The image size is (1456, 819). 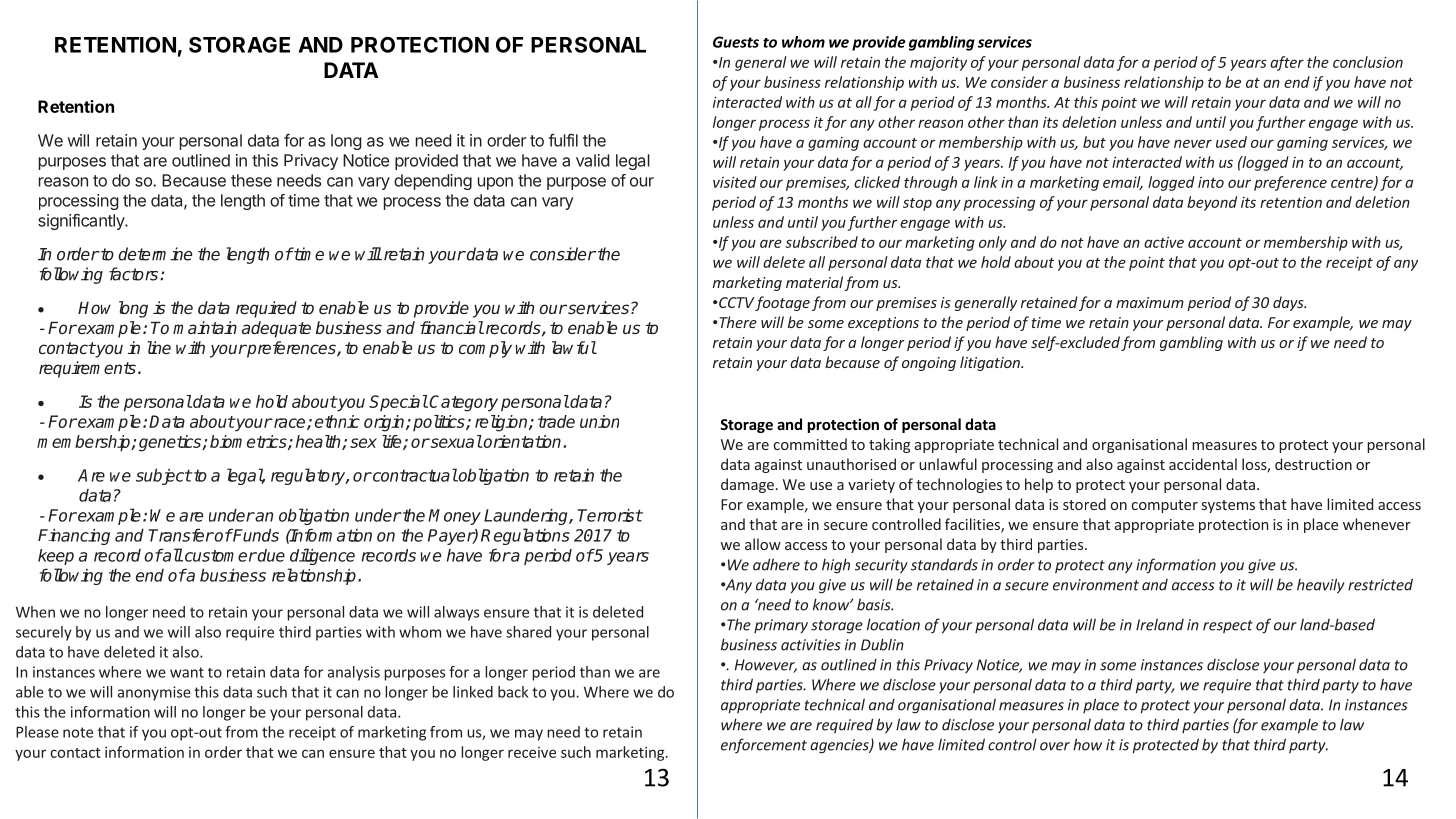 I want to click on these, so click(x=251, y=180).
